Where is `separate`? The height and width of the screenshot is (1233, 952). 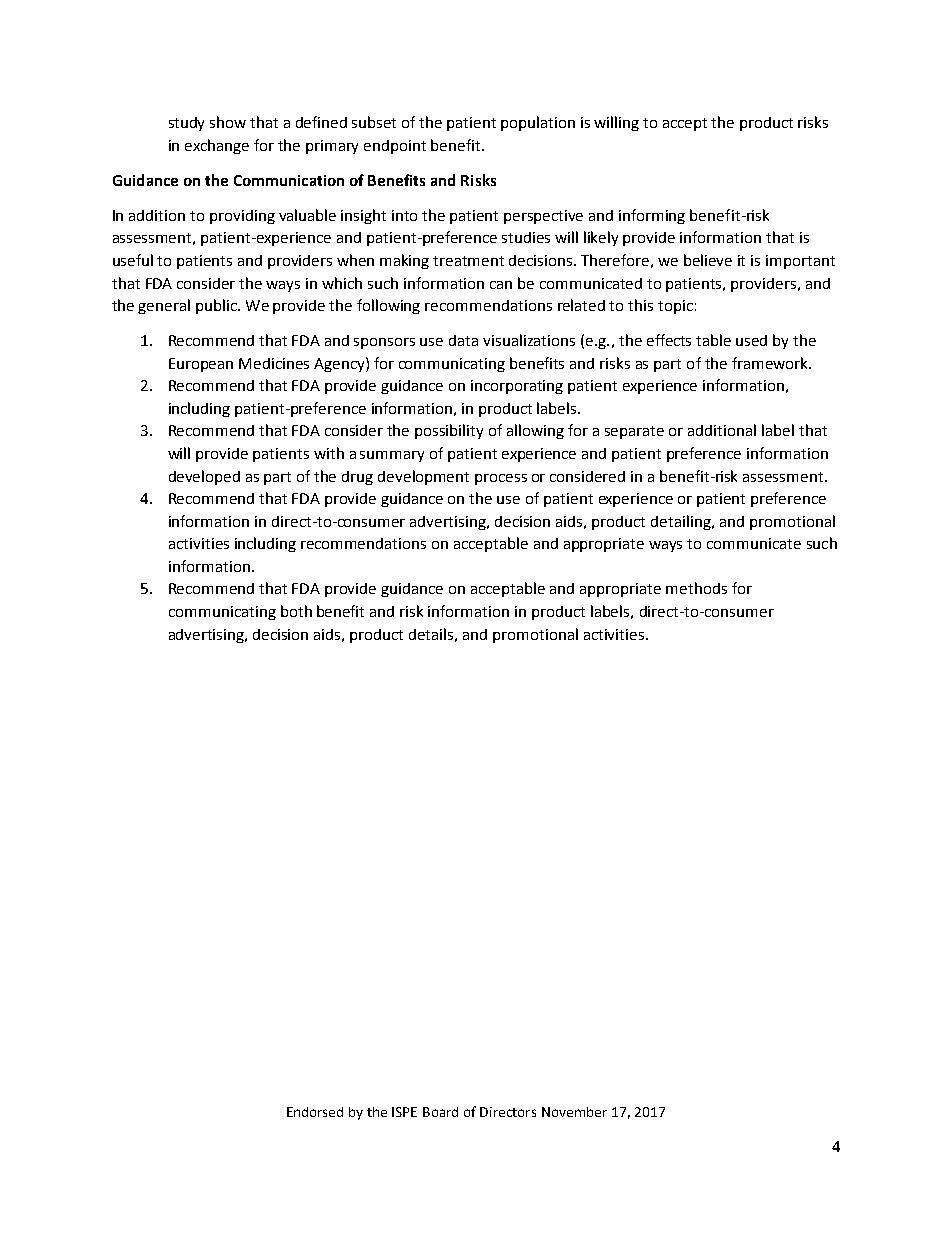 separate is located at coordinates (634, 432).
